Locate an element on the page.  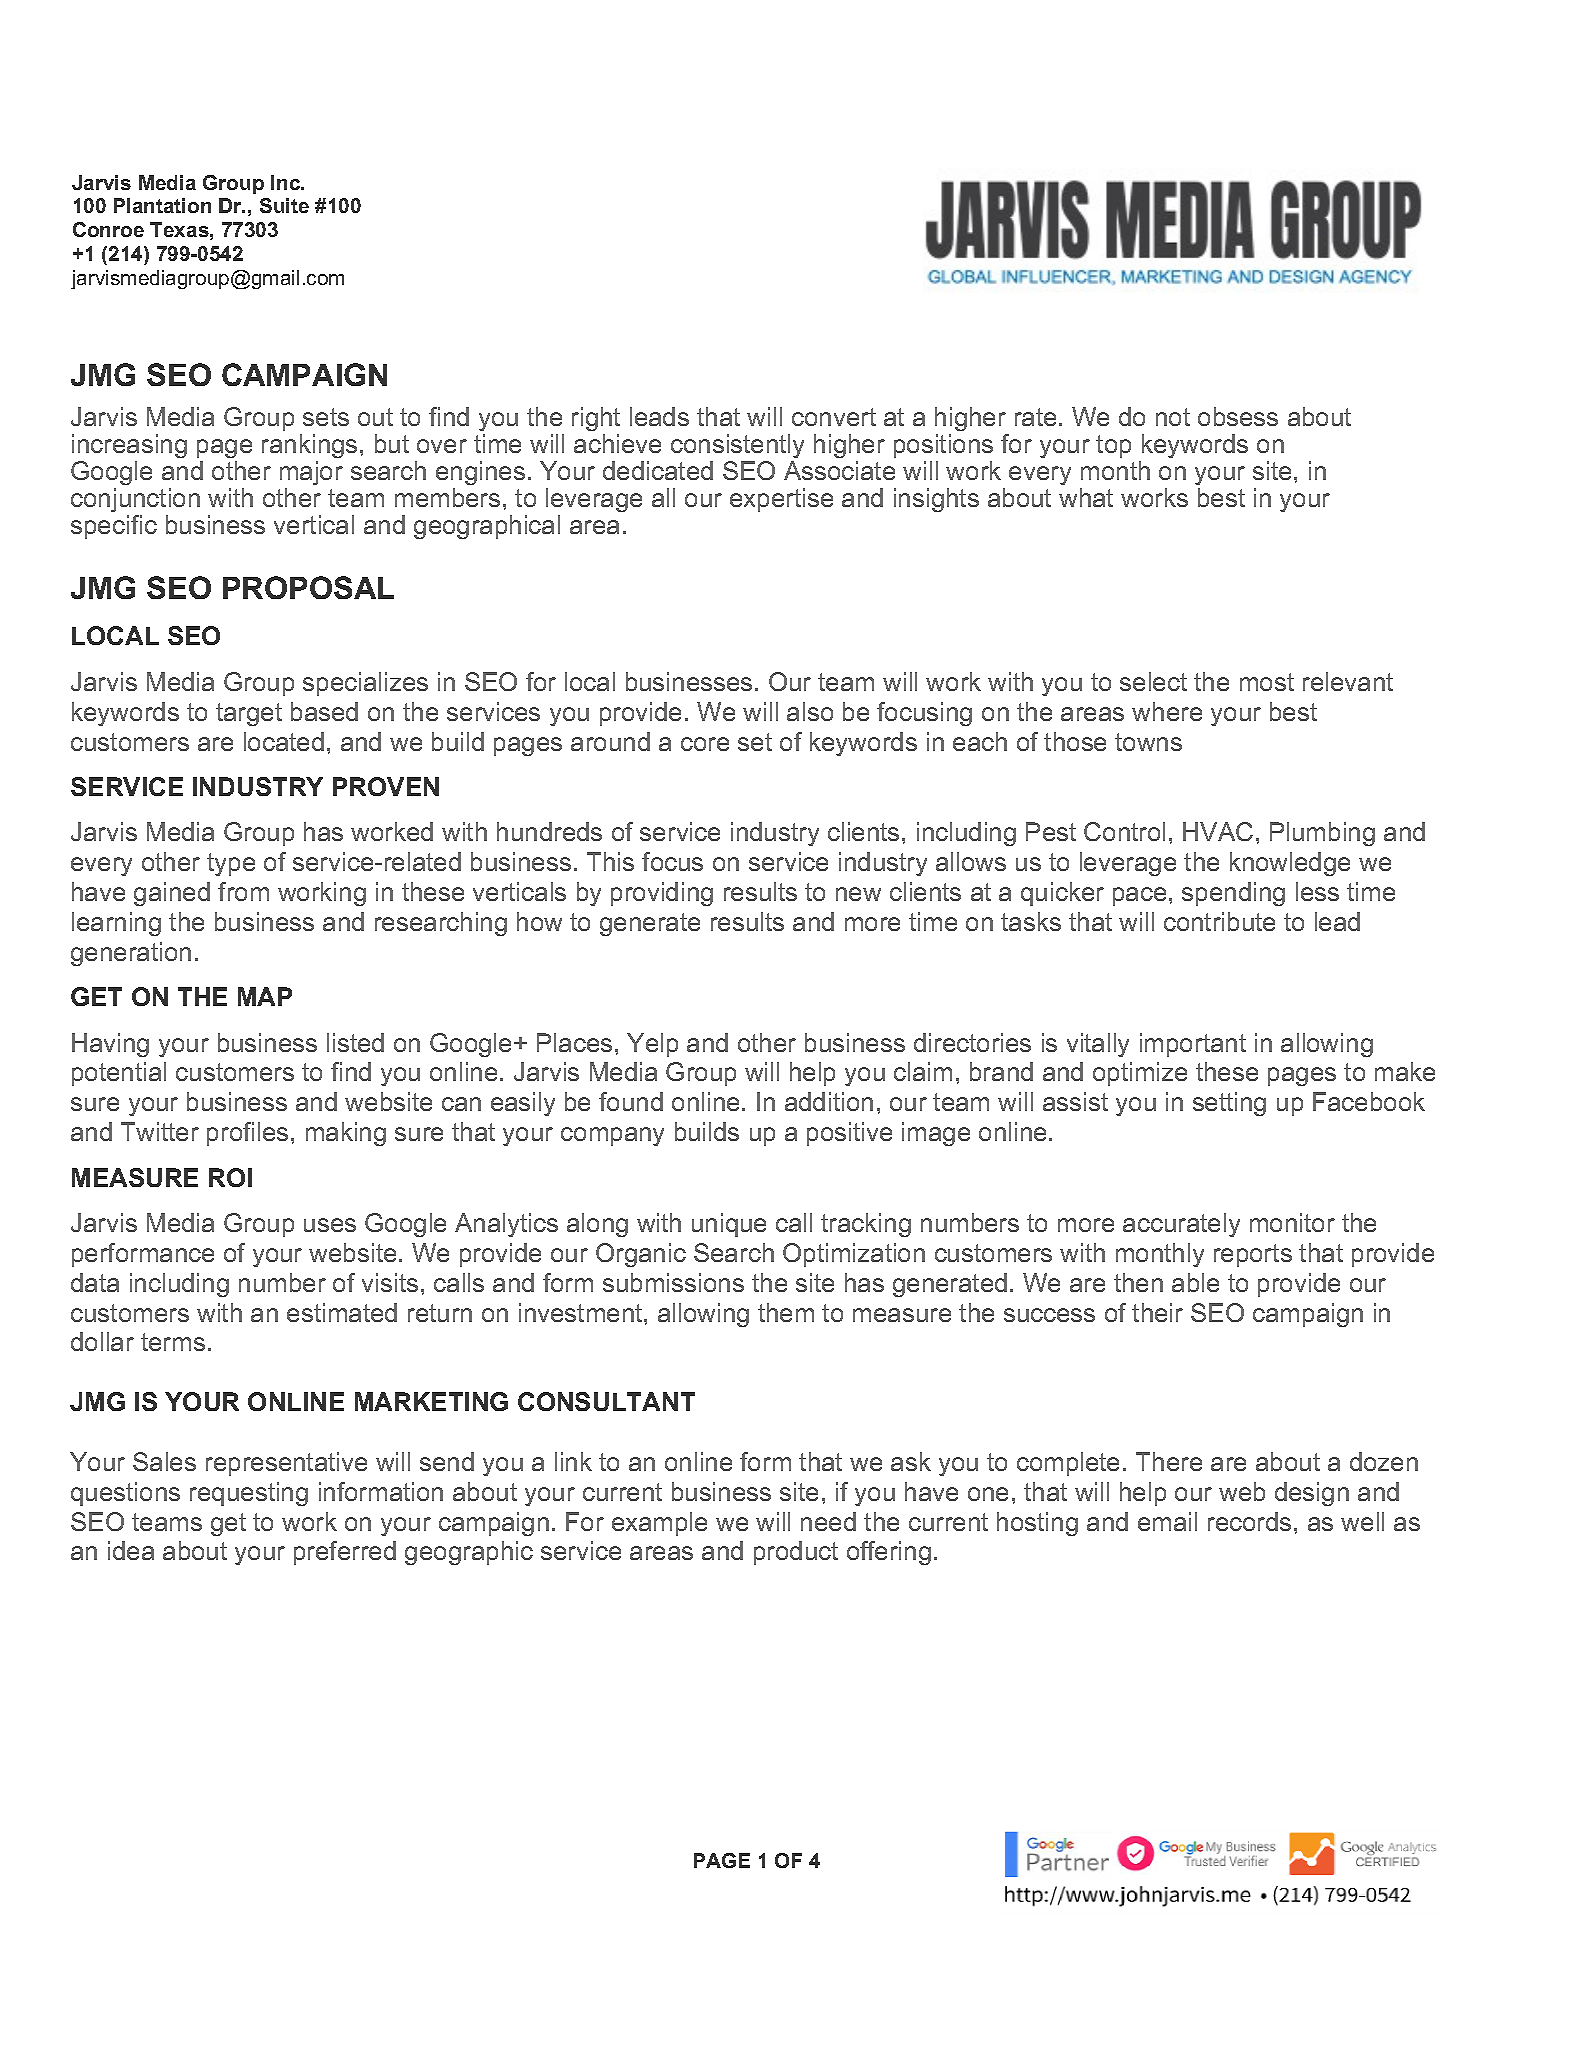
core is located at coordinates (705, 744).
